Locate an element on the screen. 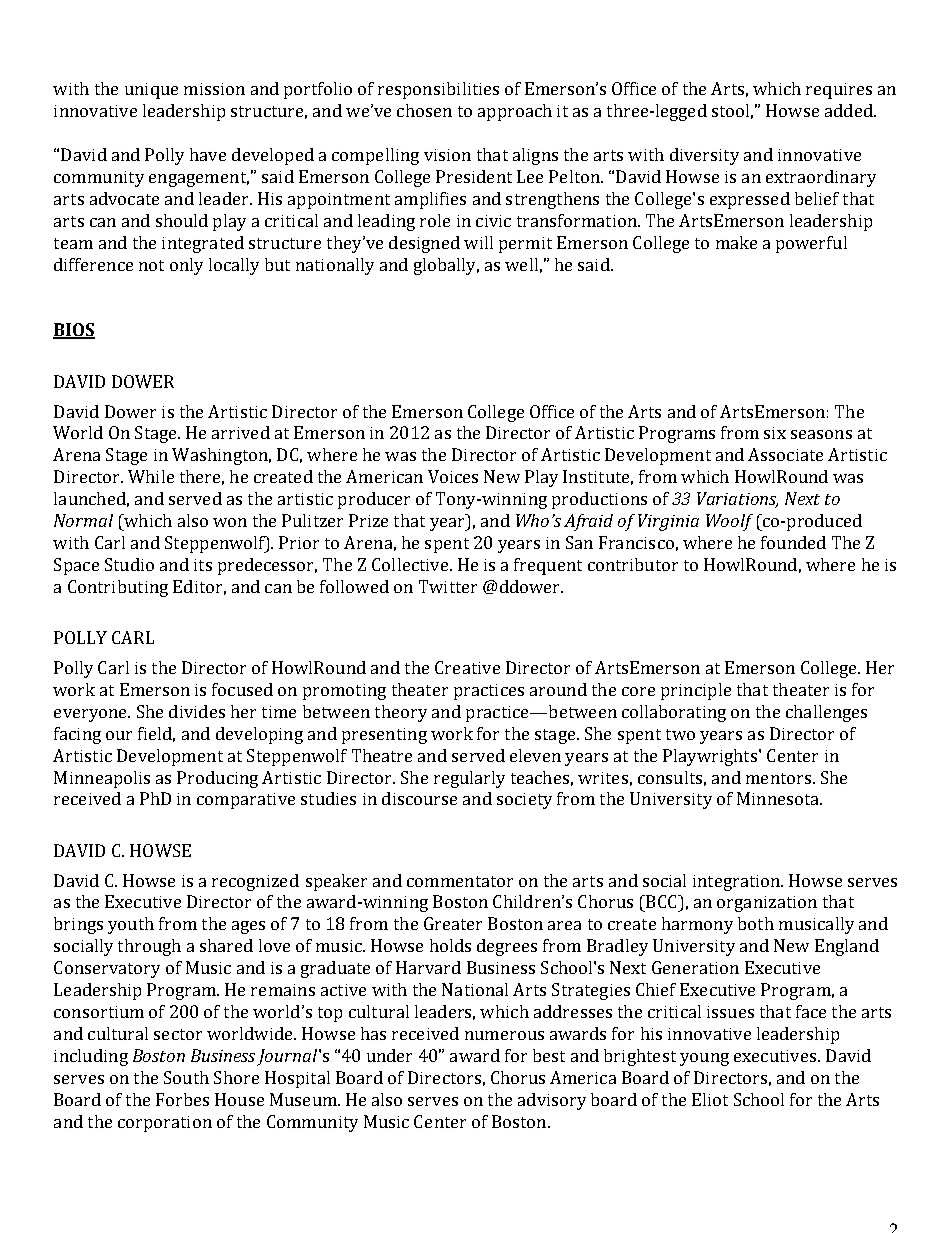 This screenshot has width=952, height=1233. Twitter is located at coordinates (448, 586).
